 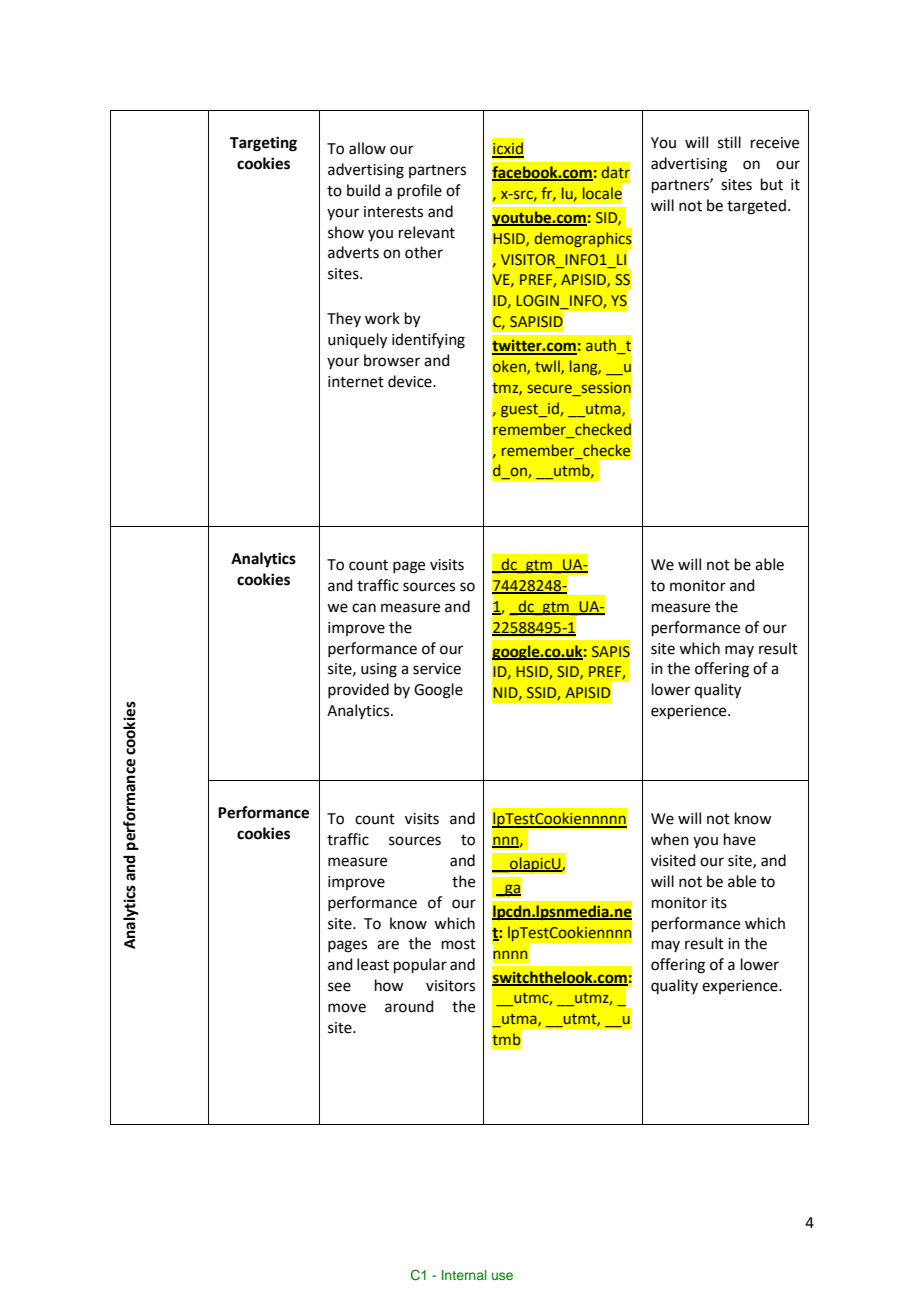 I want to click on targeted, so click(x=756, y=207).
